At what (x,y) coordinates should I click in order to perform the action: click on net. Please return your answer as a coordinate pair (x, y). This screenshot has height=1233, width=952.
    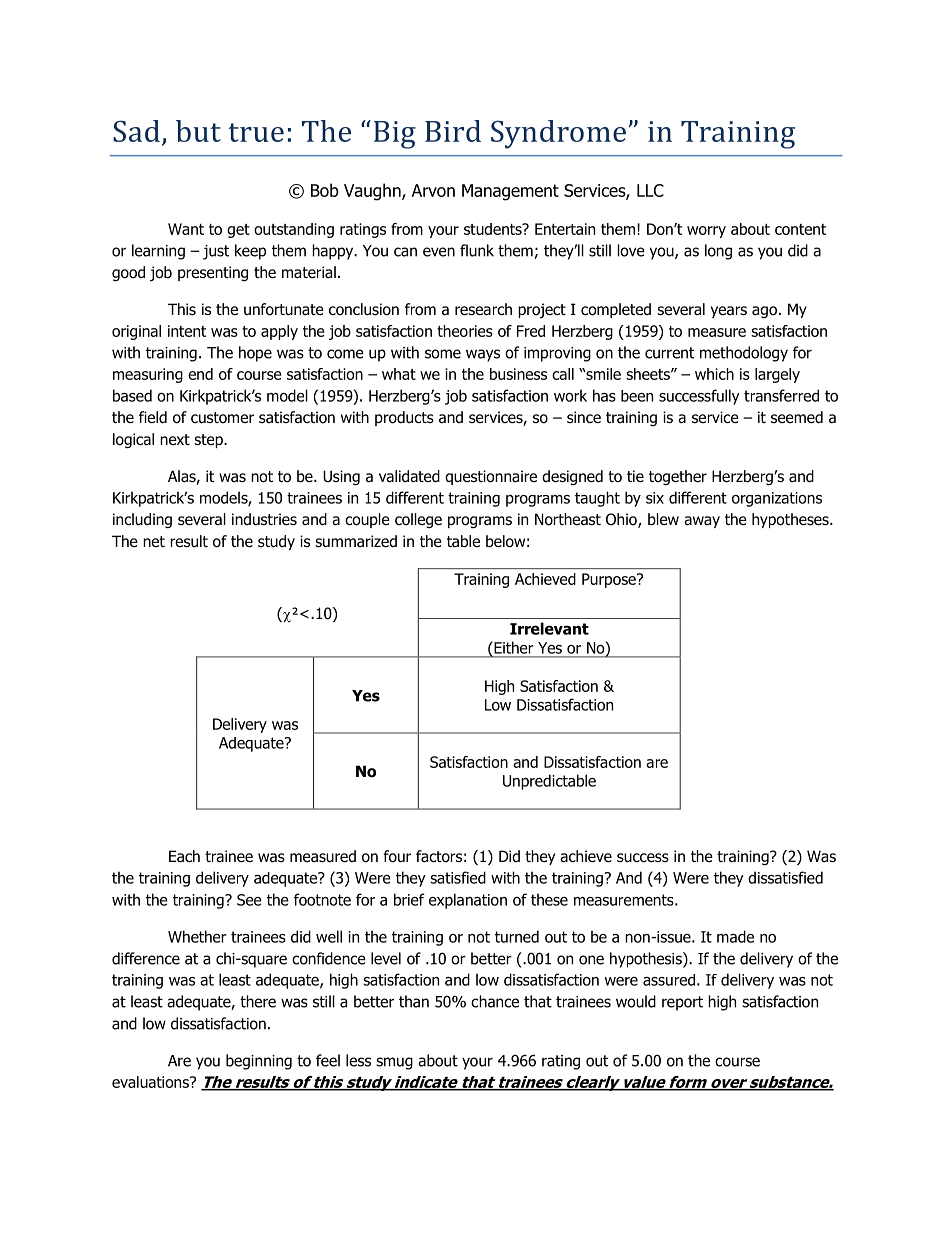
    Looking at the image, I should click on (154, 541).
